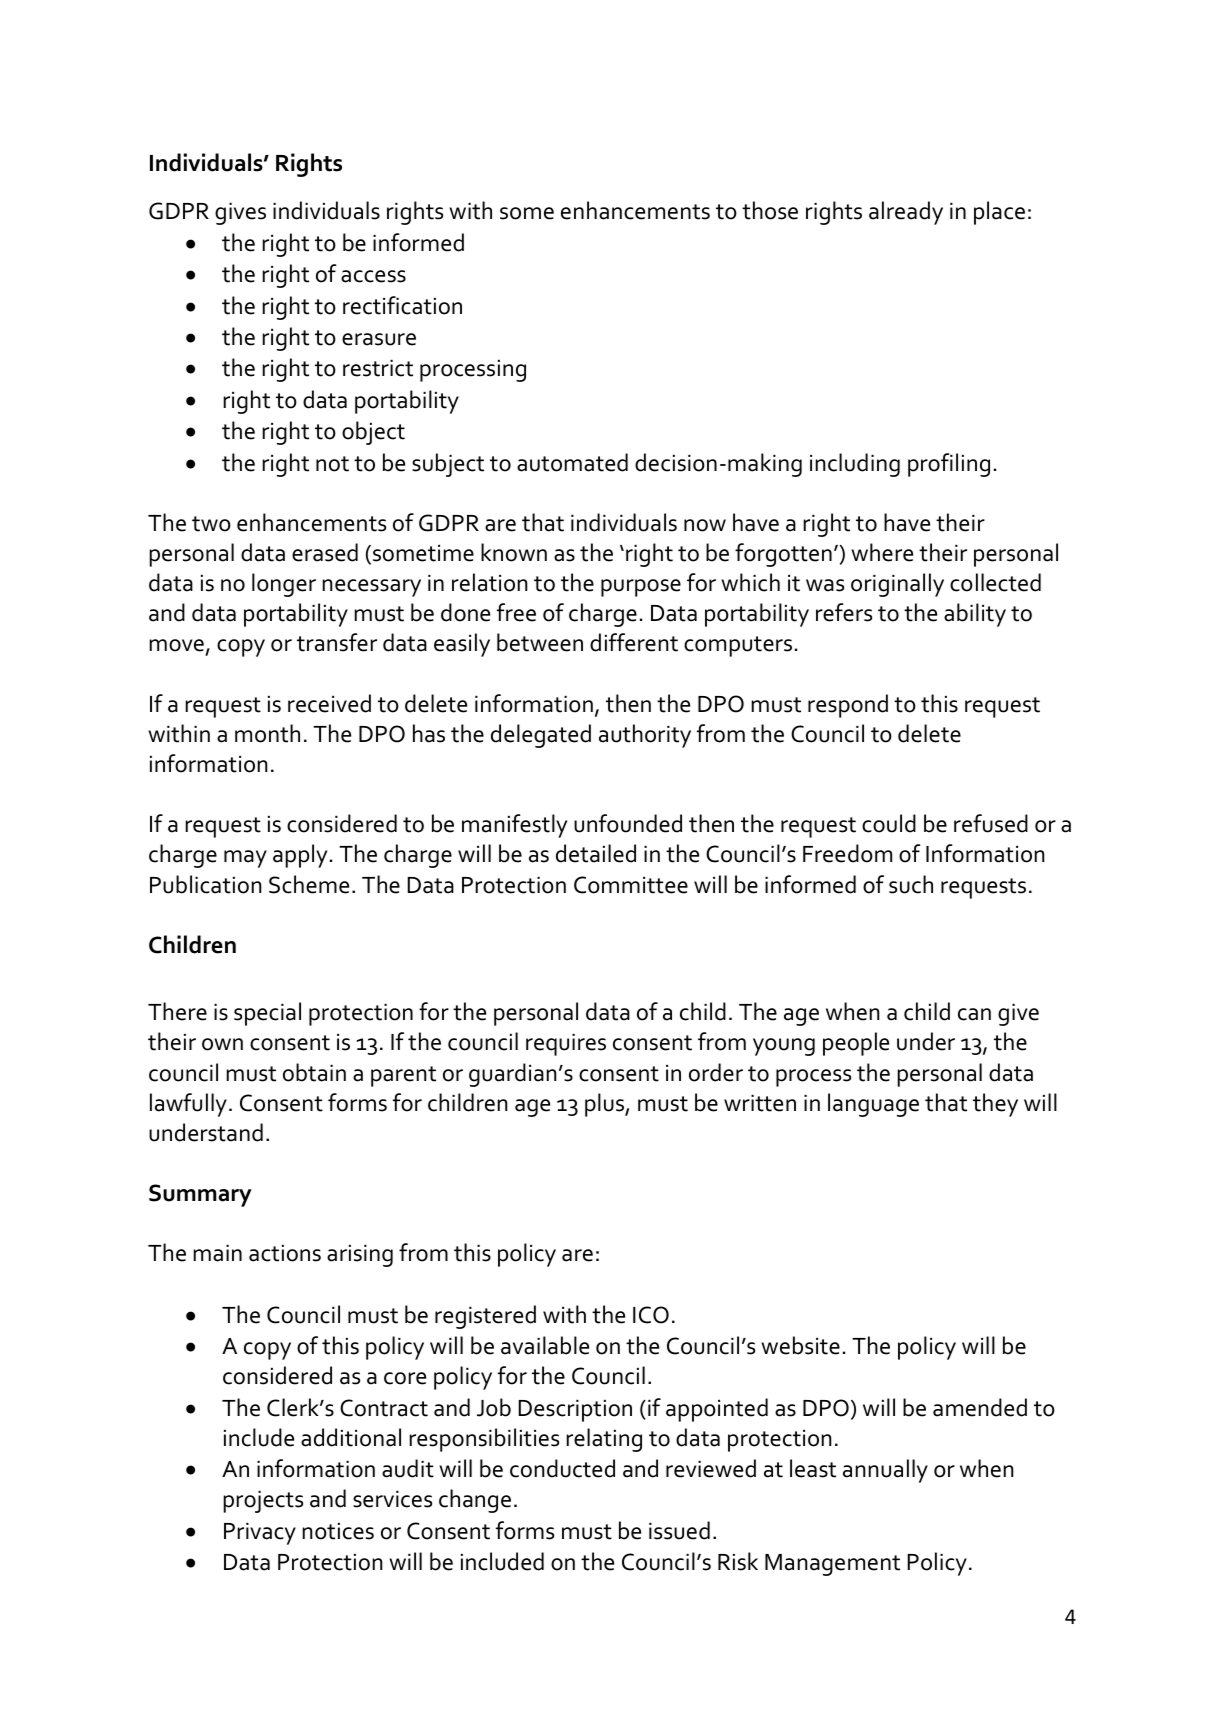  Describe the element at coordinates (373, 276) in the screenshot. I see `access` at that location.
